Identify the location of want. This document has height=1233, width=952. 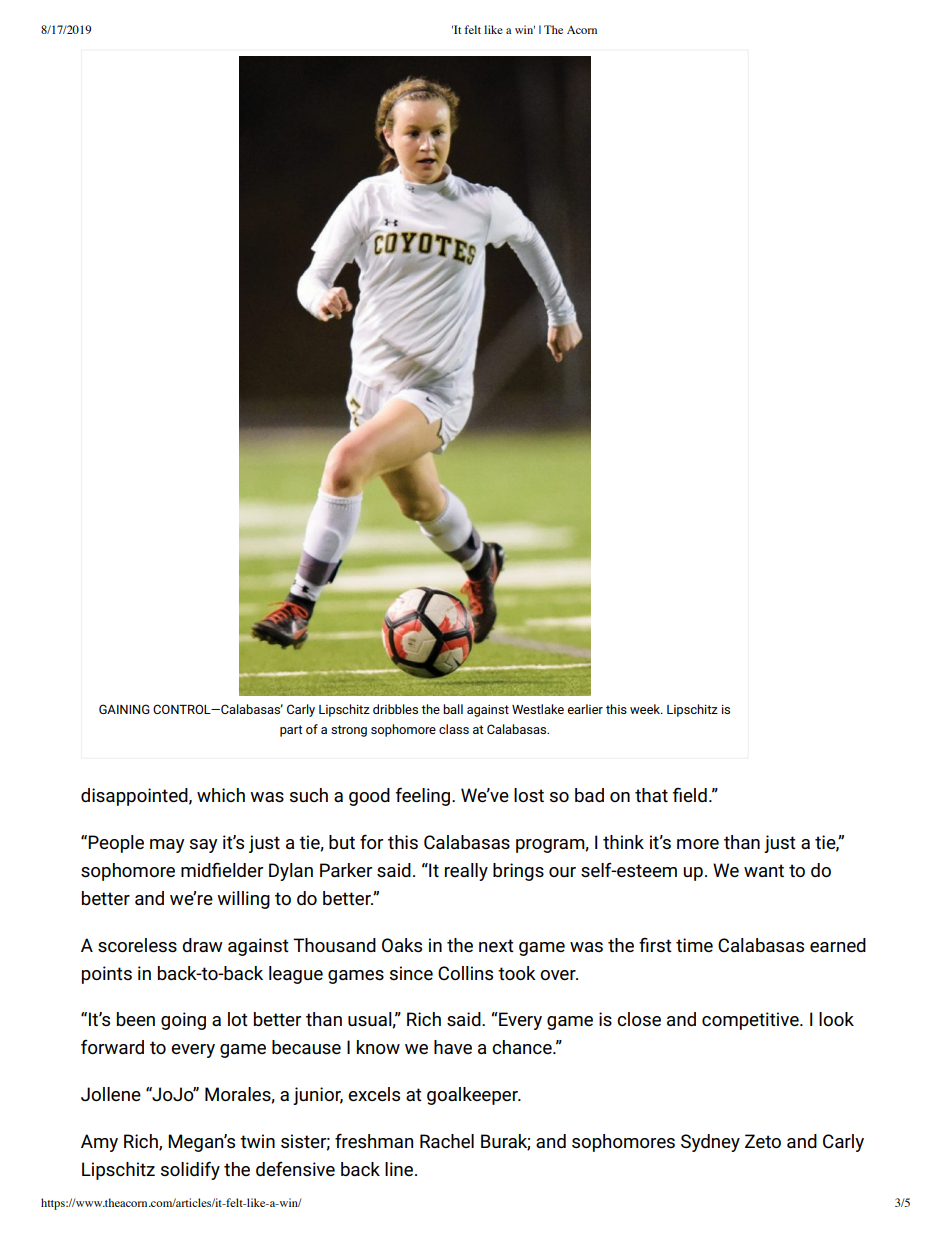
(764, 870).
